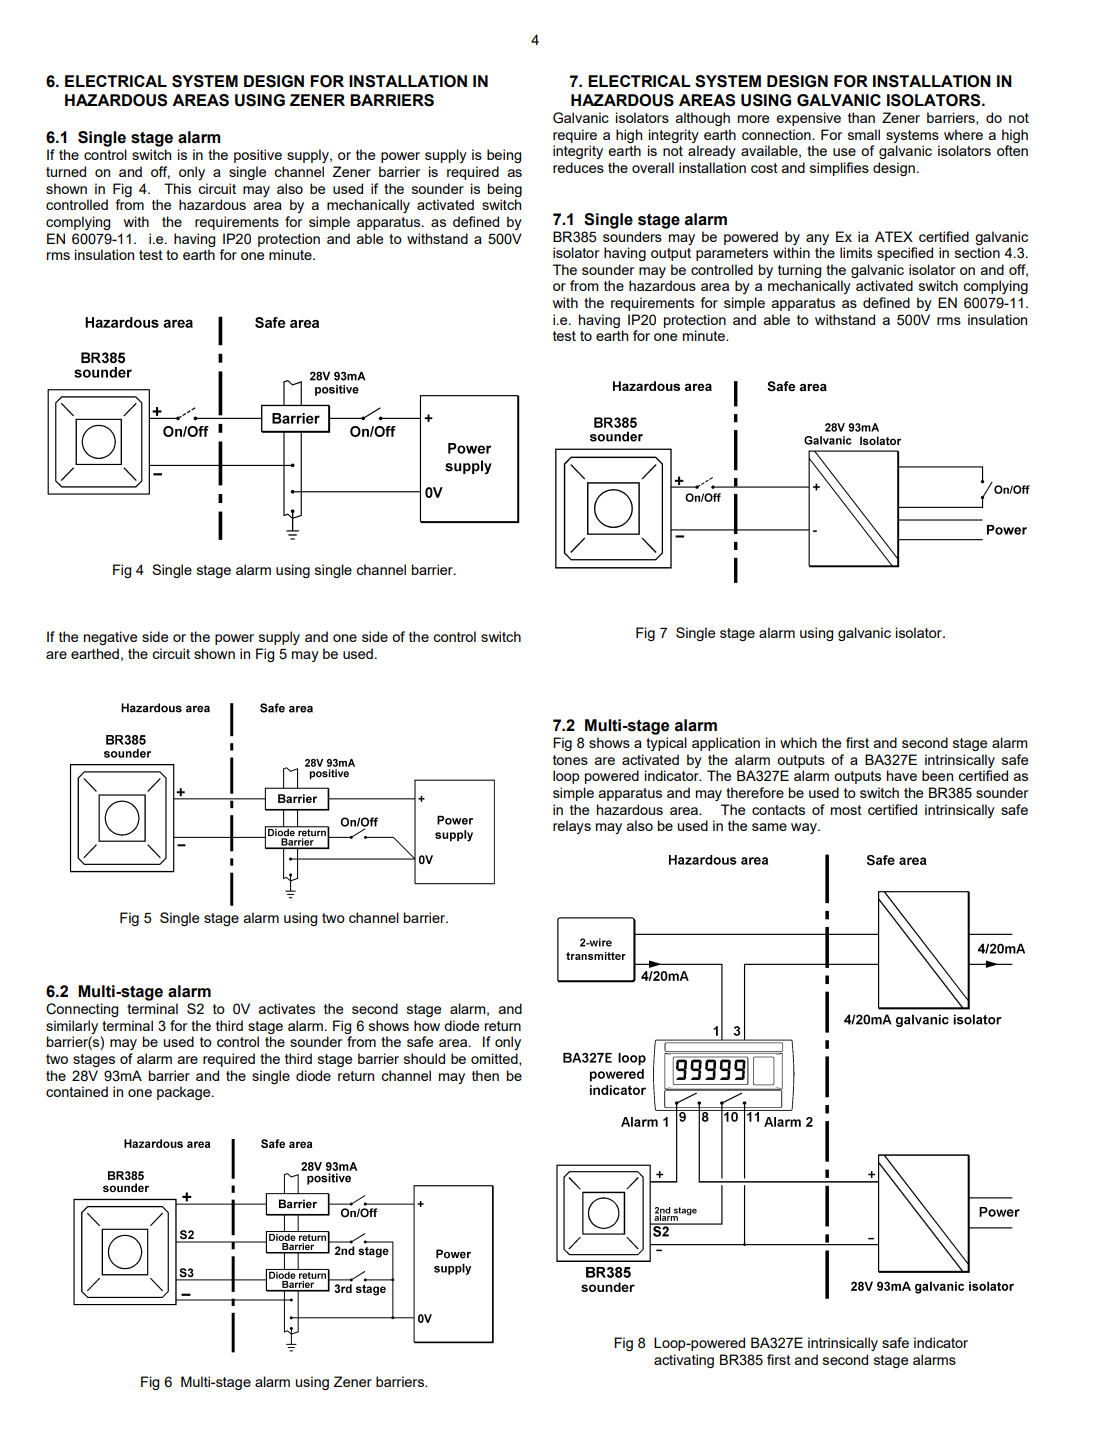 This screenshot has width=1106, height=1431. Describe the element at coordinates (799, 271) in the screenshot. I see `turning` at that location.
